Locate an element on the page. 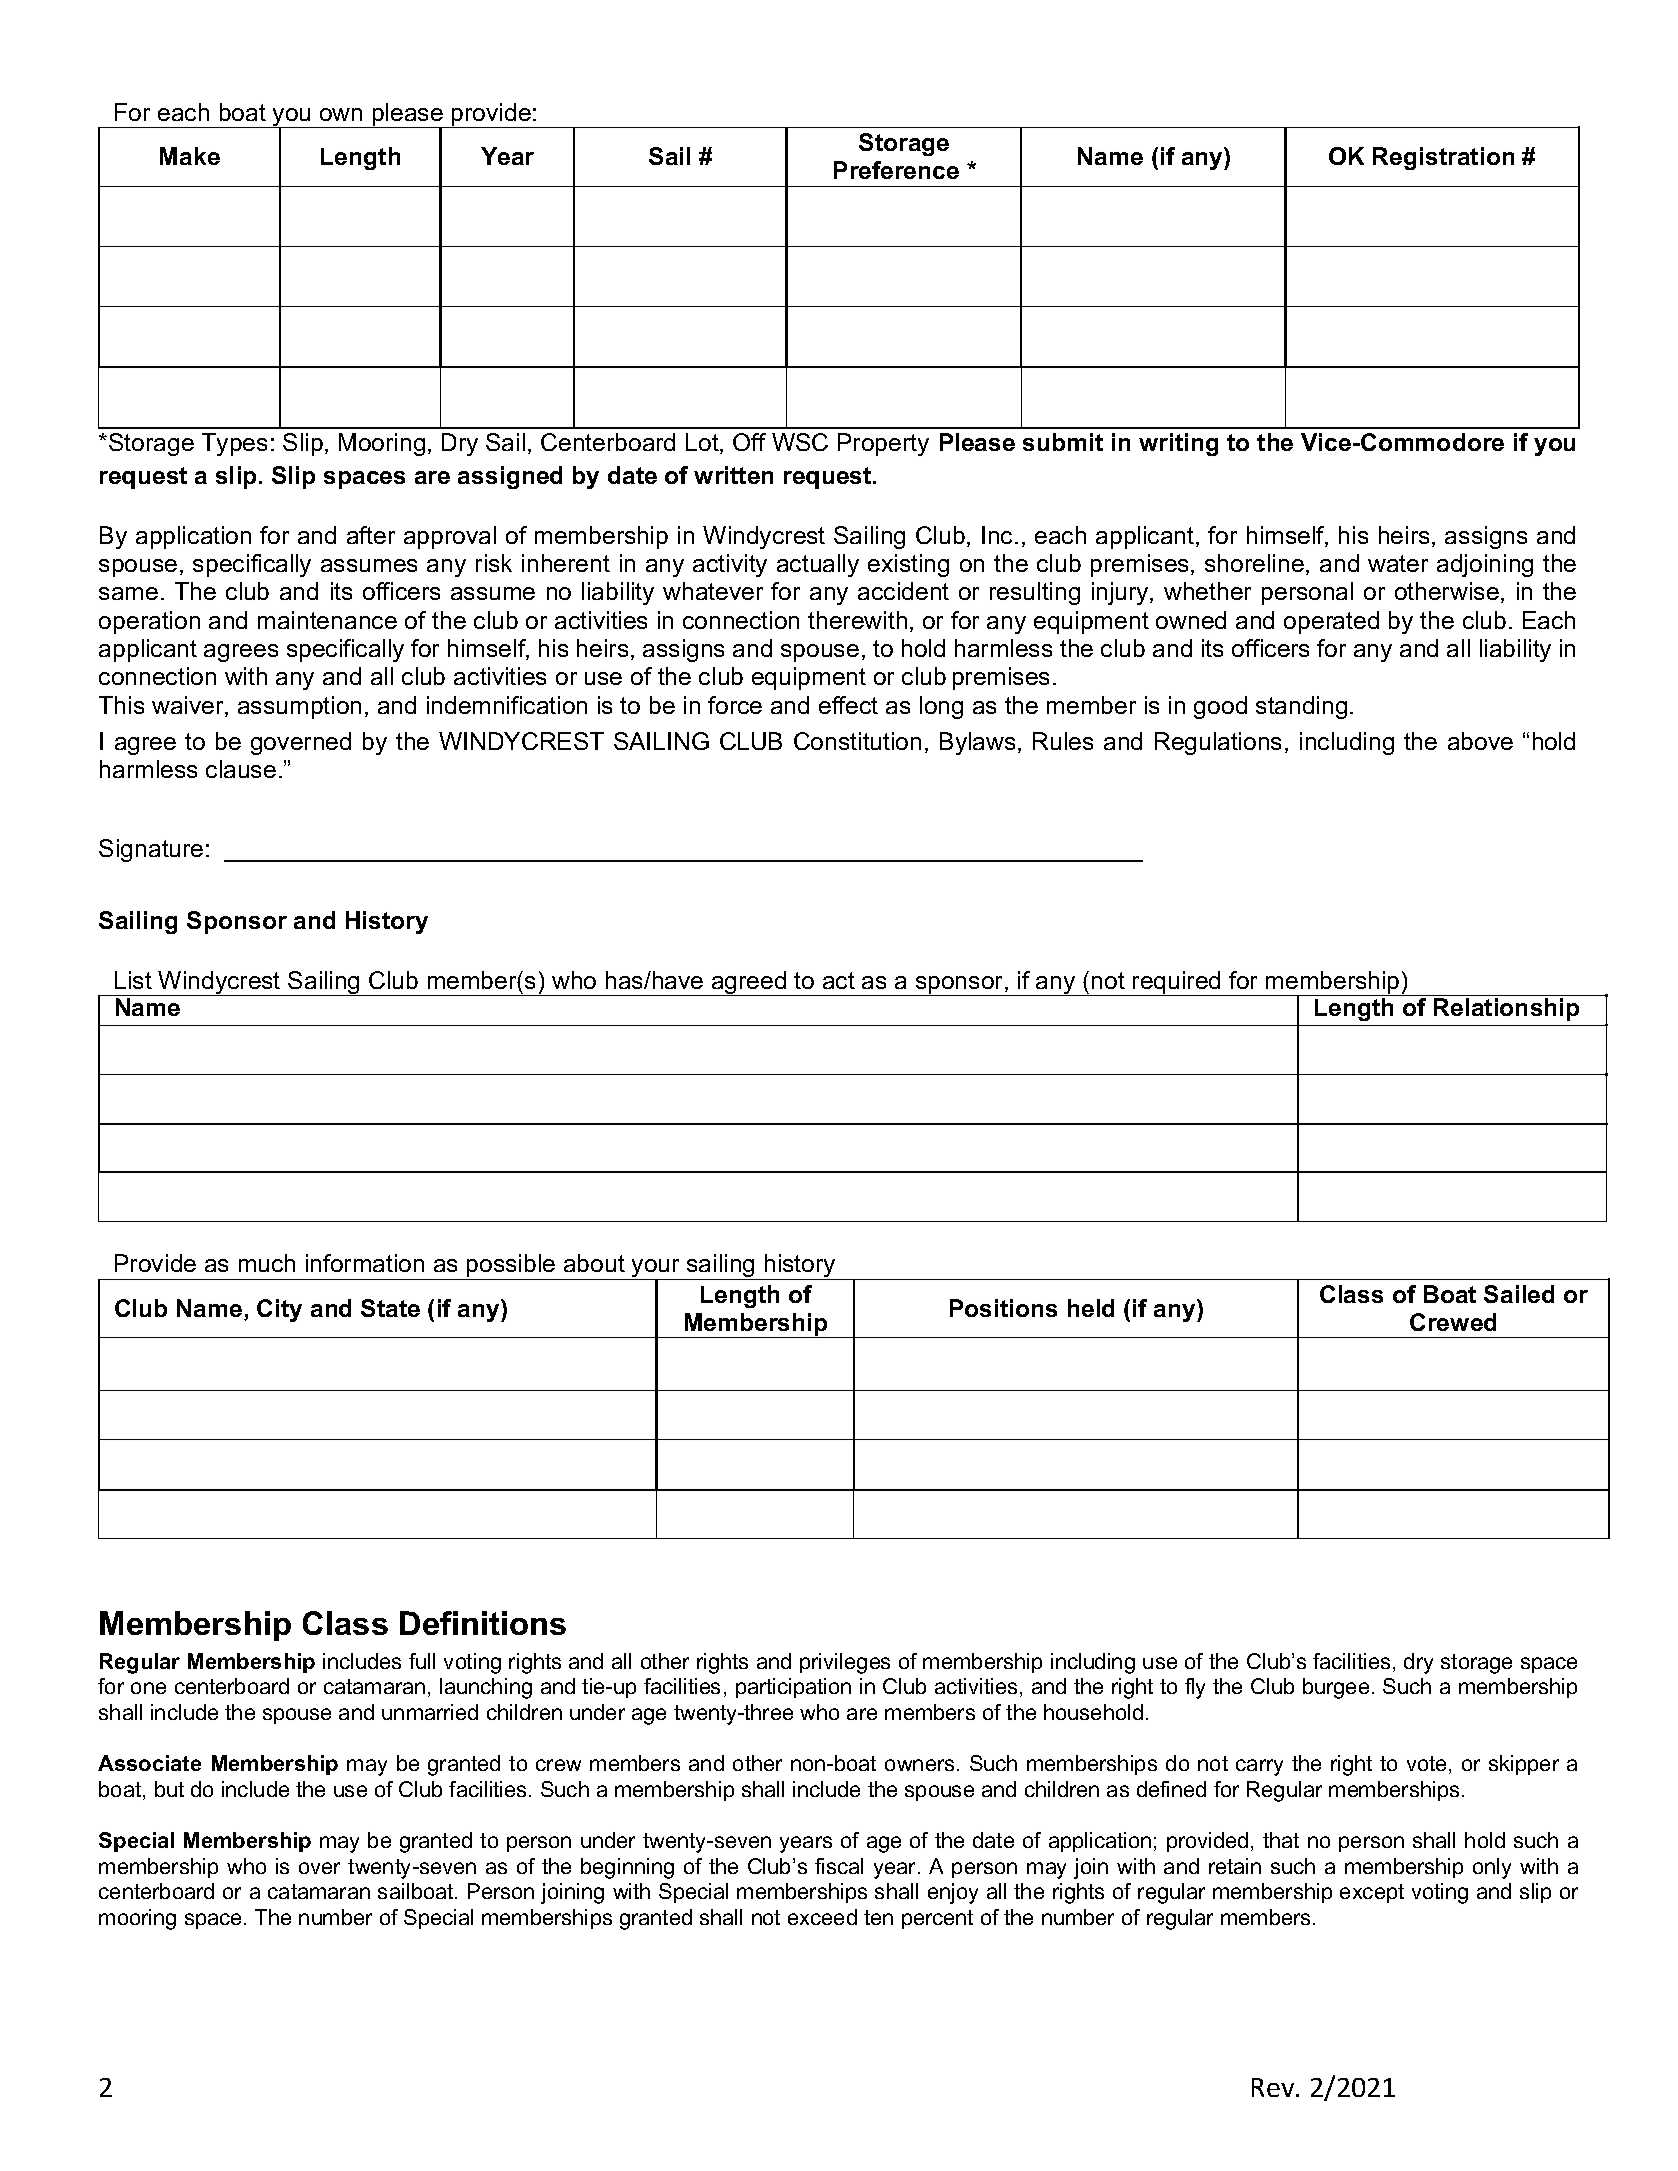  privileges is located at coordinates (845, 1663).
